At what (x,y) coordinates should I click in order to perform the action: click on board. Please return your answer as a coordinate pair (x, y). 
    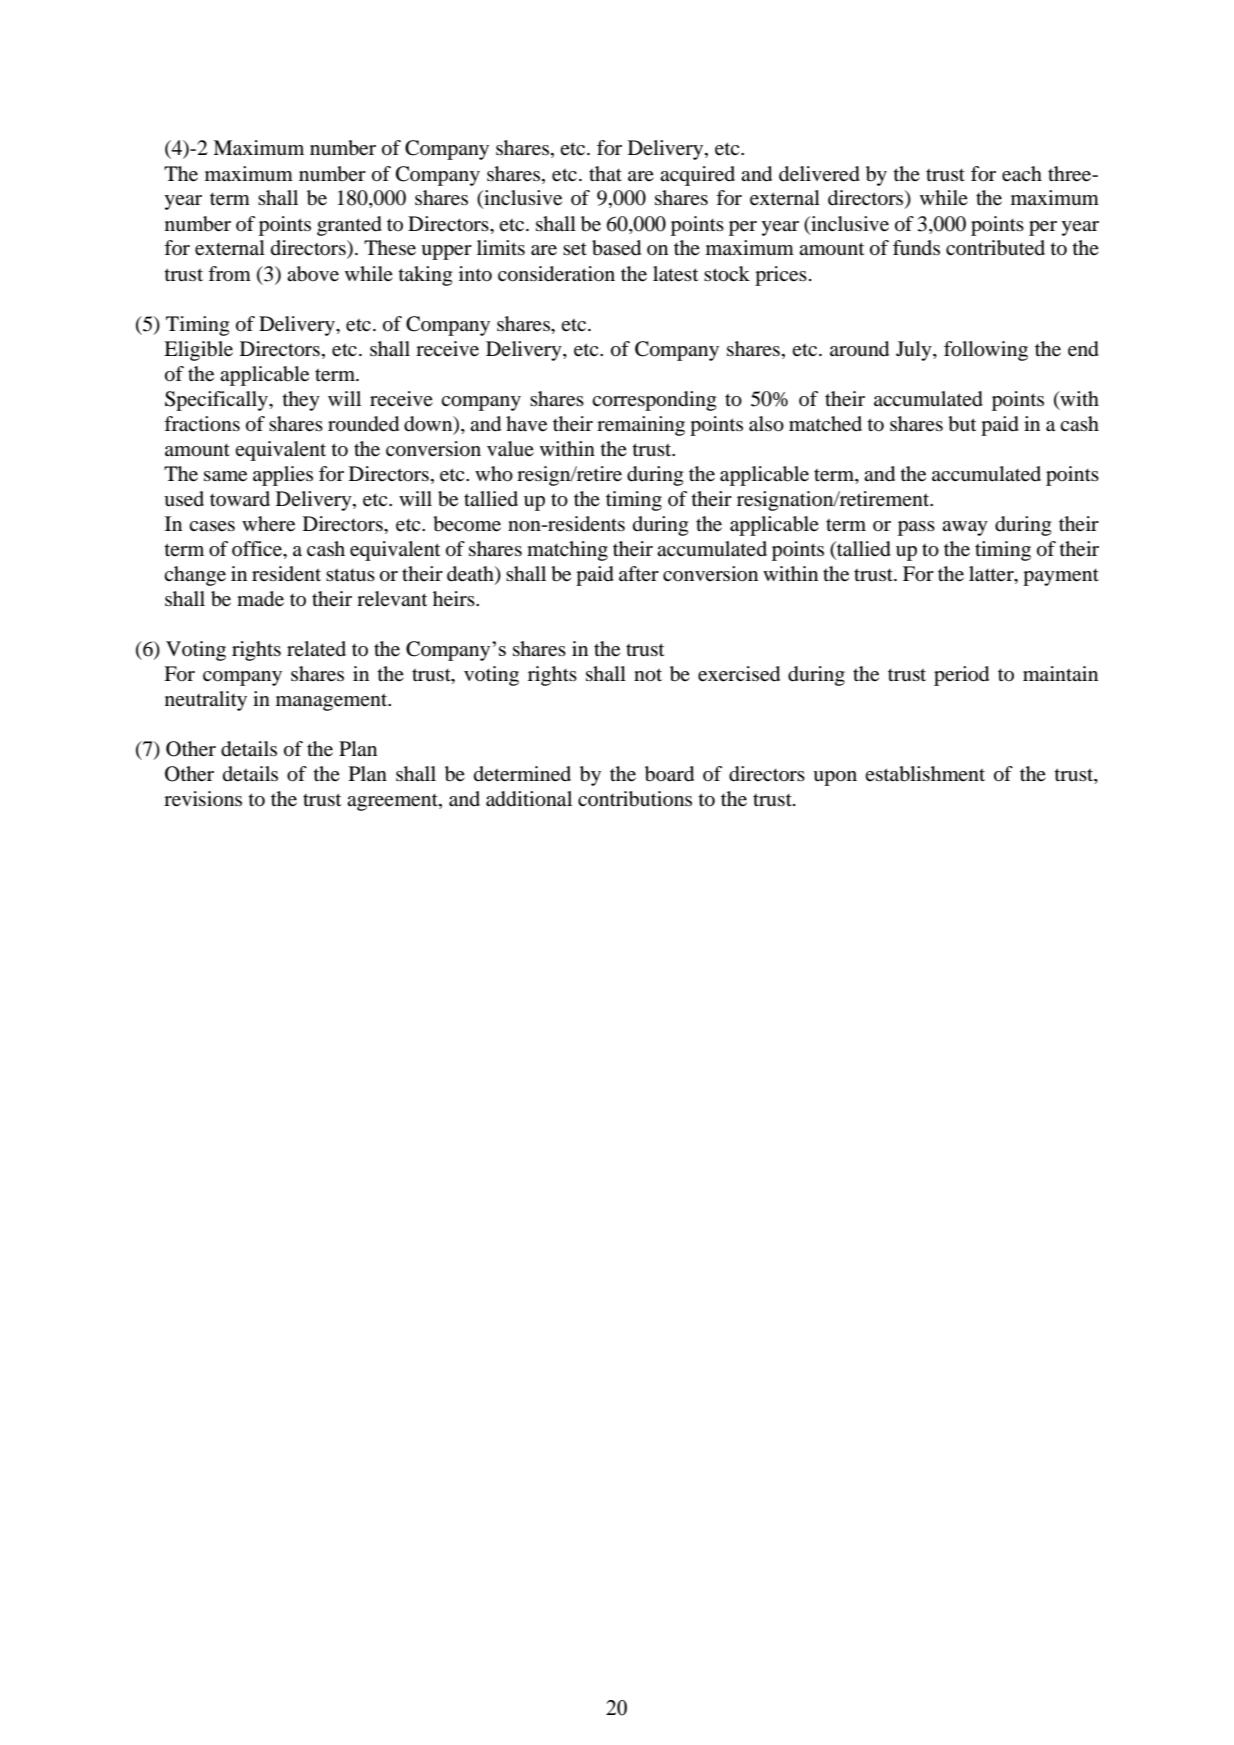
    Looking at the image, I should click on (669, 774).
